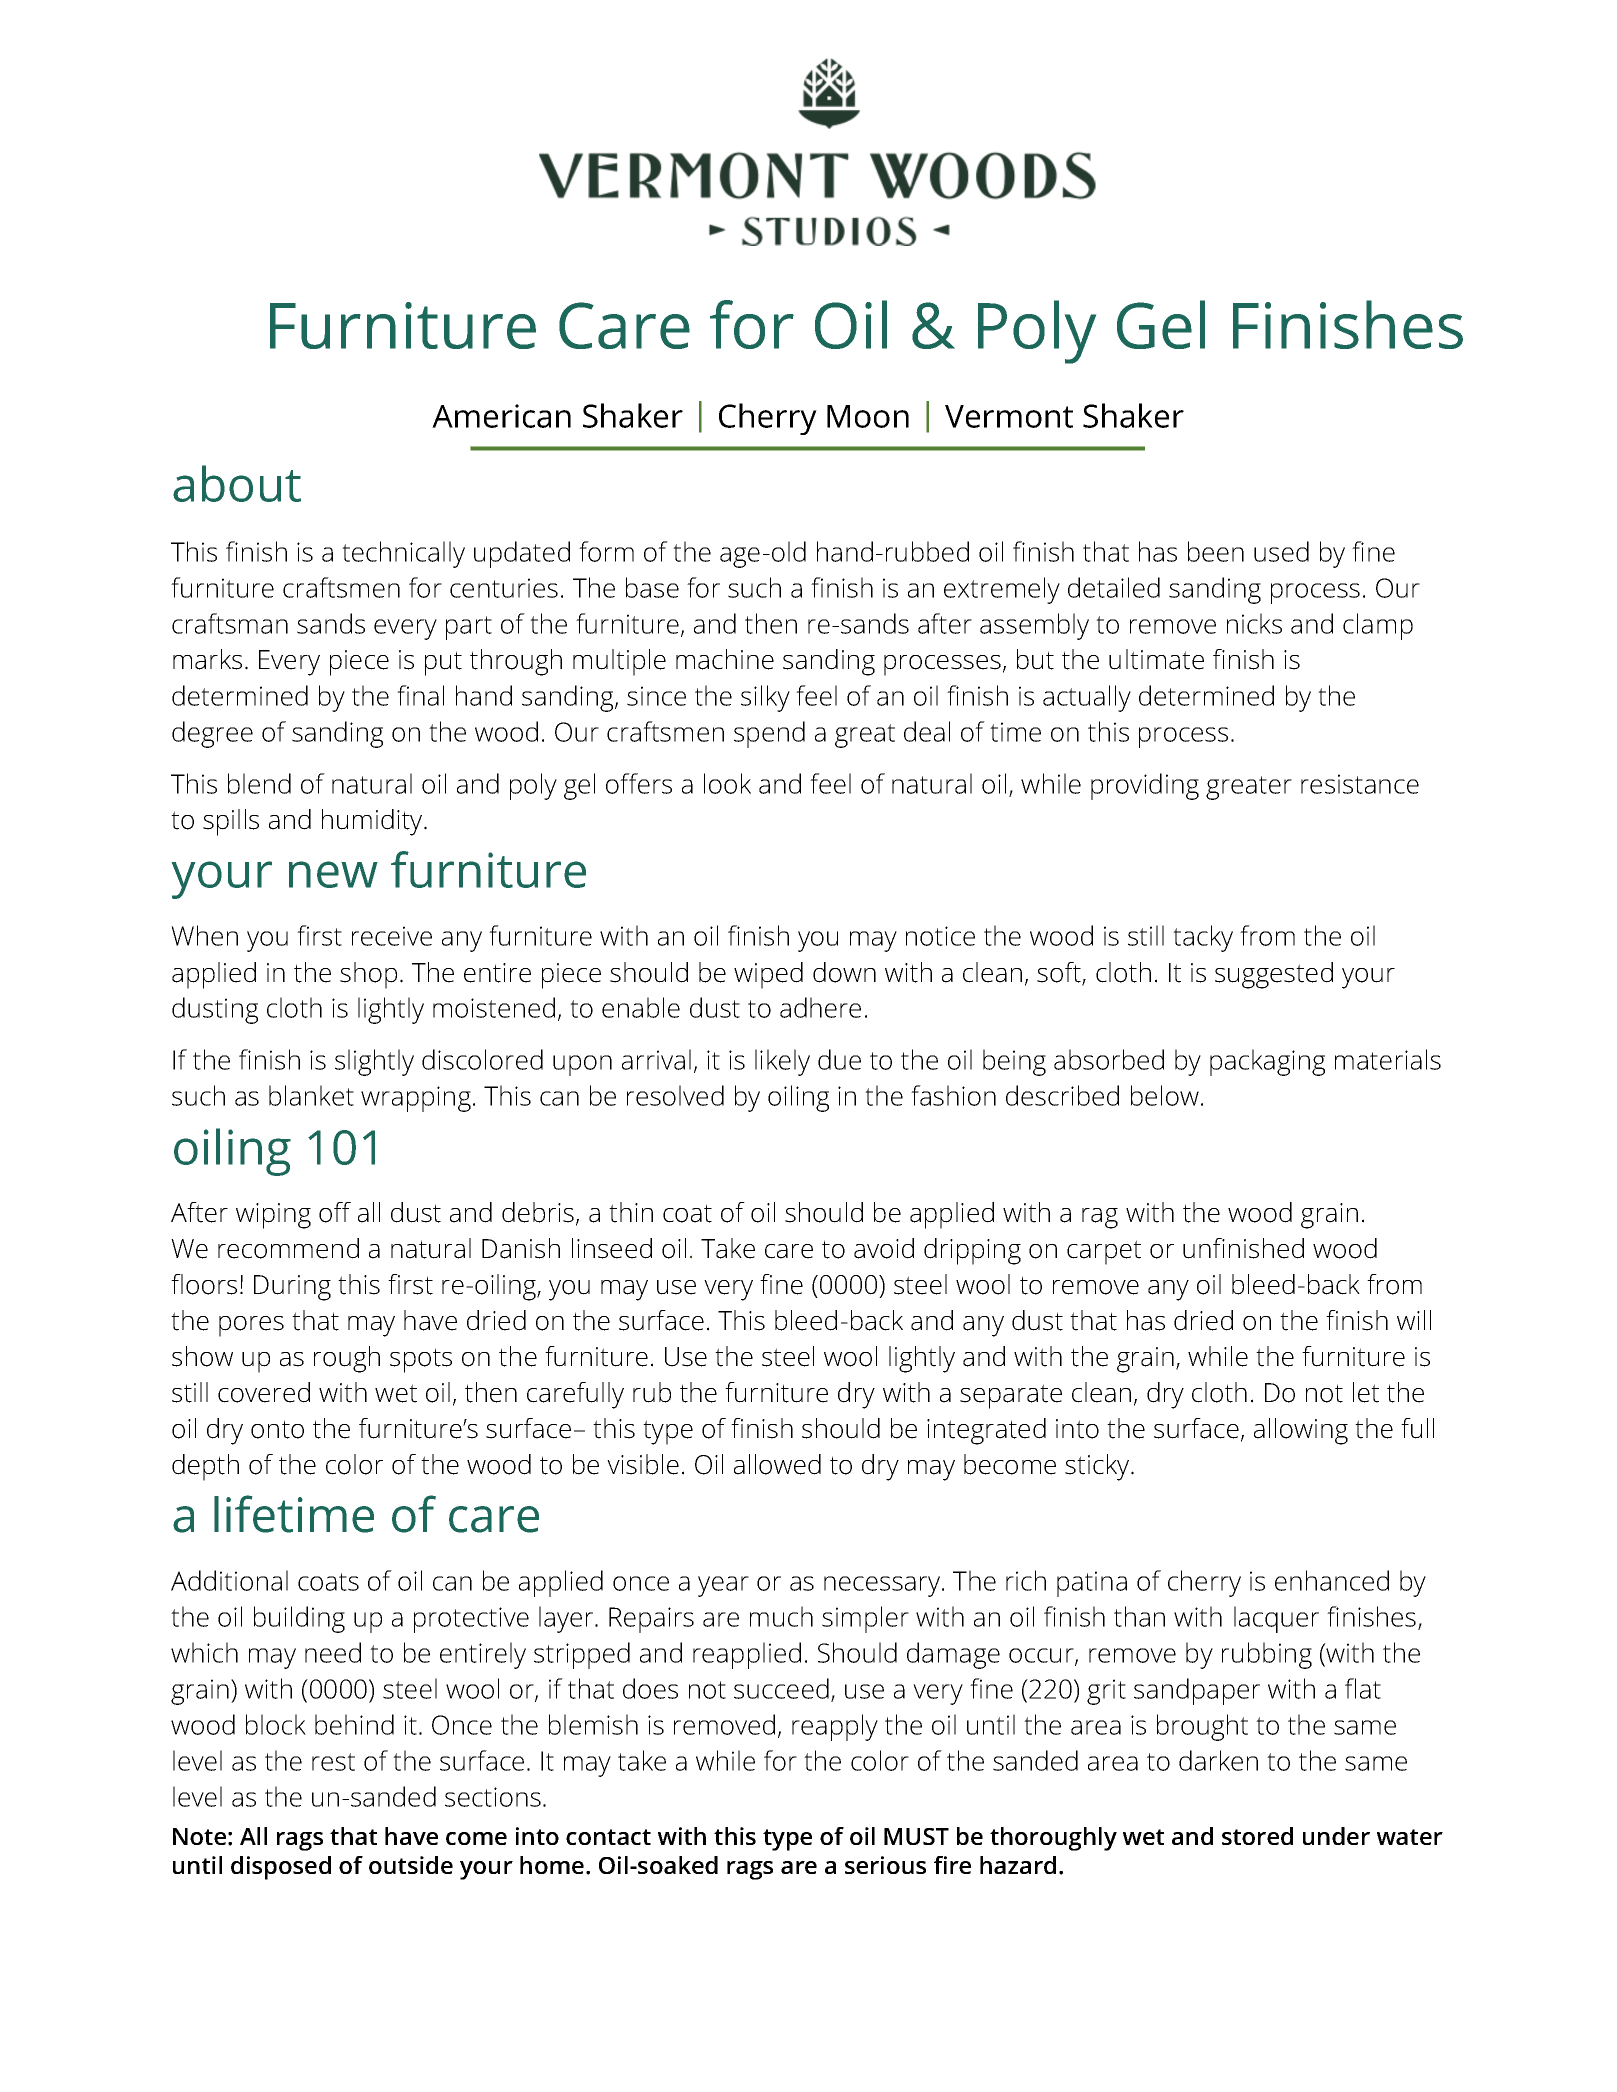 This document has width=1617, height=2092. I want to click on let, so click(1366, 1392).
